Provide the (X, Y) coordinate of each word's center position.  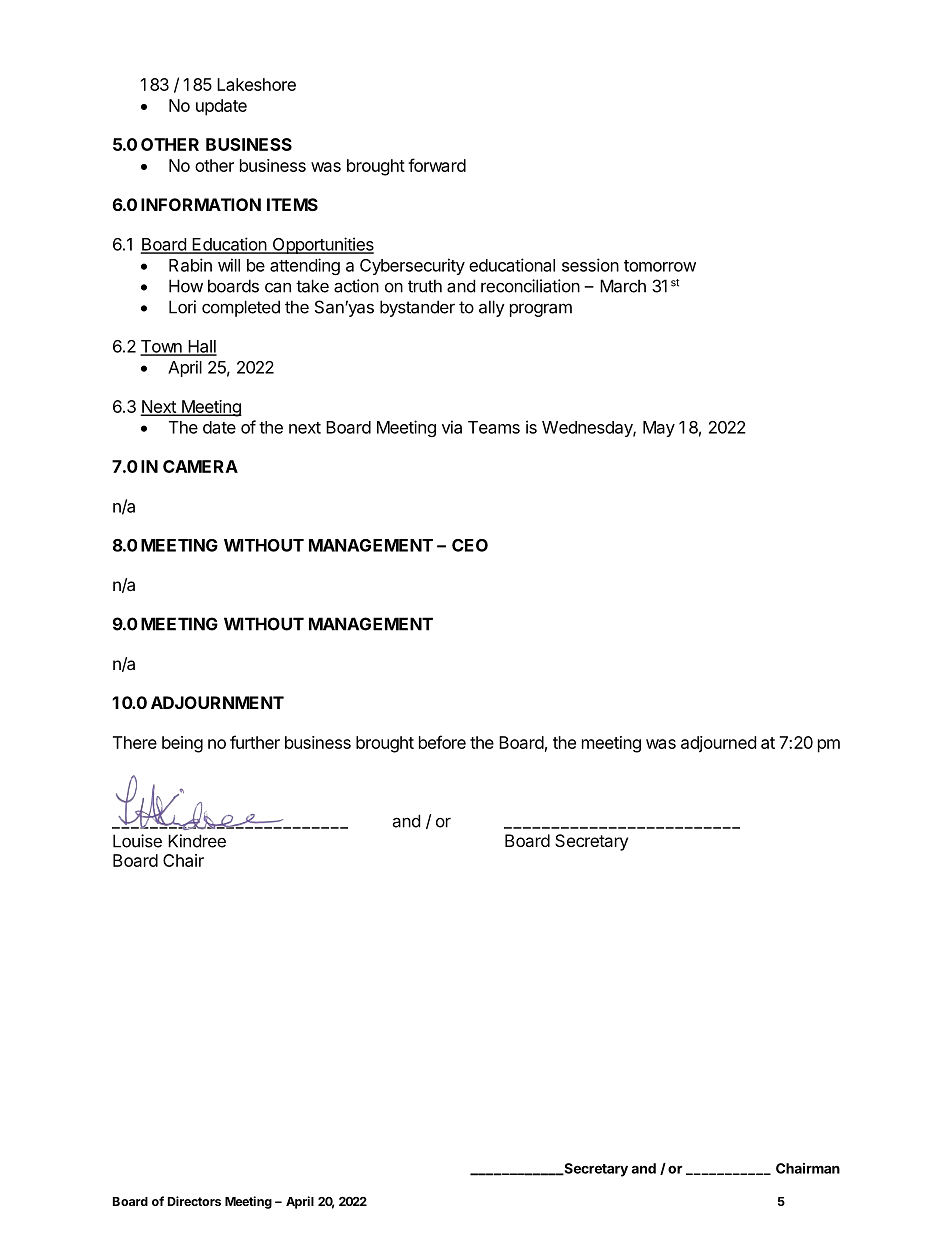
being (182, 744)
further (255, 742)
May (659, 429)
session (590, 265)
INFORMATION (201, 204)
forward (437, 165)
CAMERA (200, 466)
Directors (194, 1201)
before (442, 742)
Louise (137, 841)
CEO (470, 545)
